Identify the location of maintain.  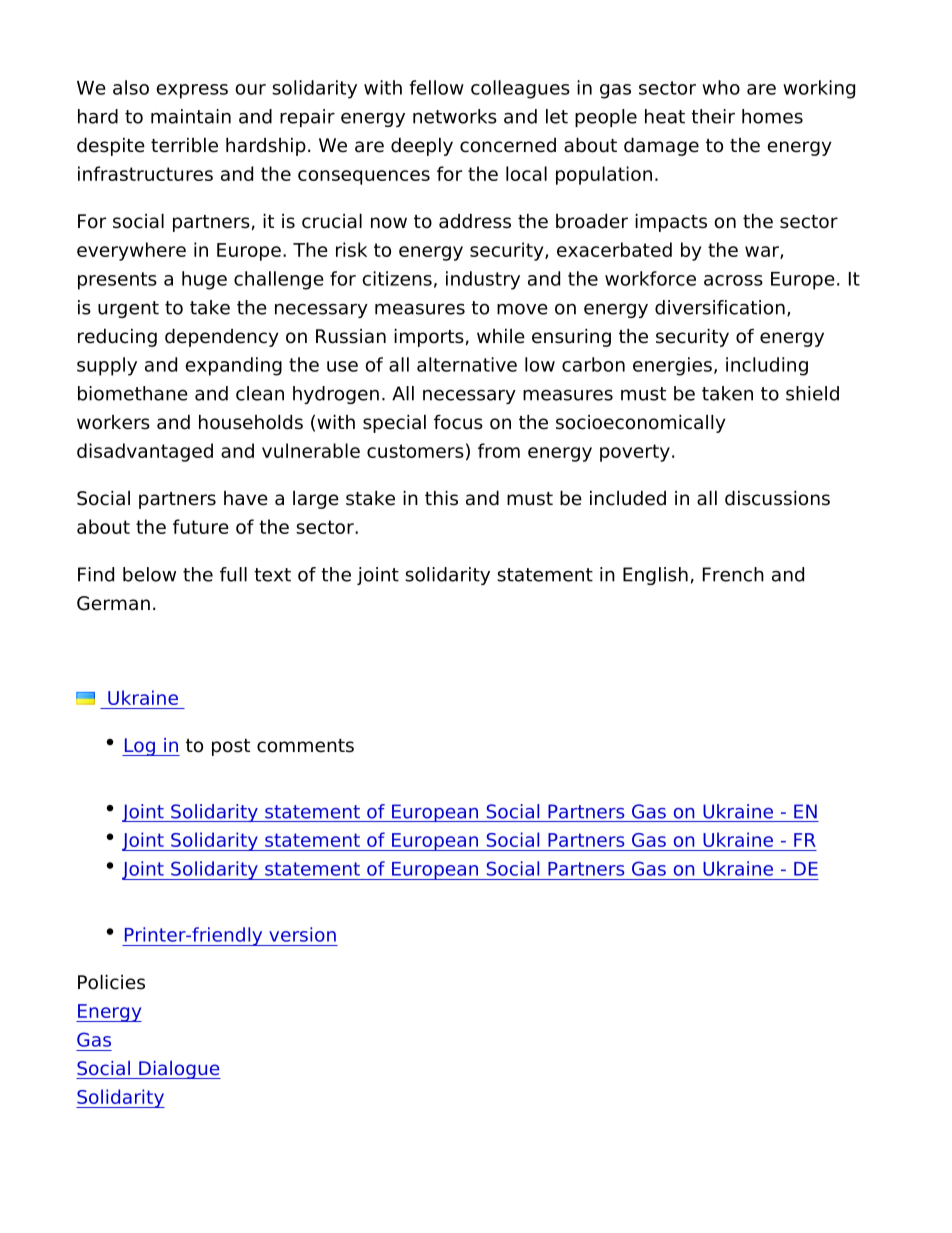
(191, 116).
